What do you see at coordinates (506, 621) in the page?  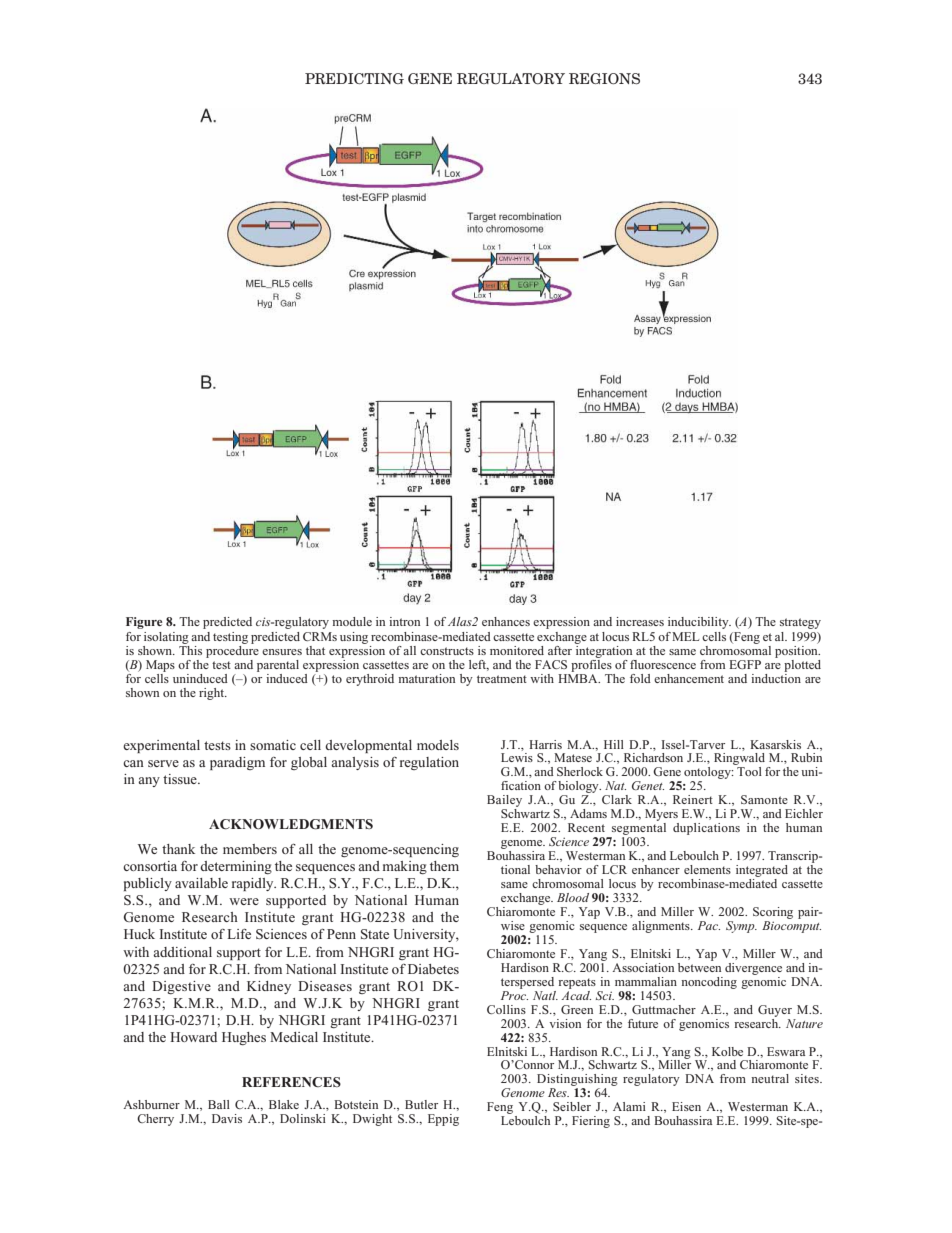 I see `enhances` at bounding box center [506, 621].
